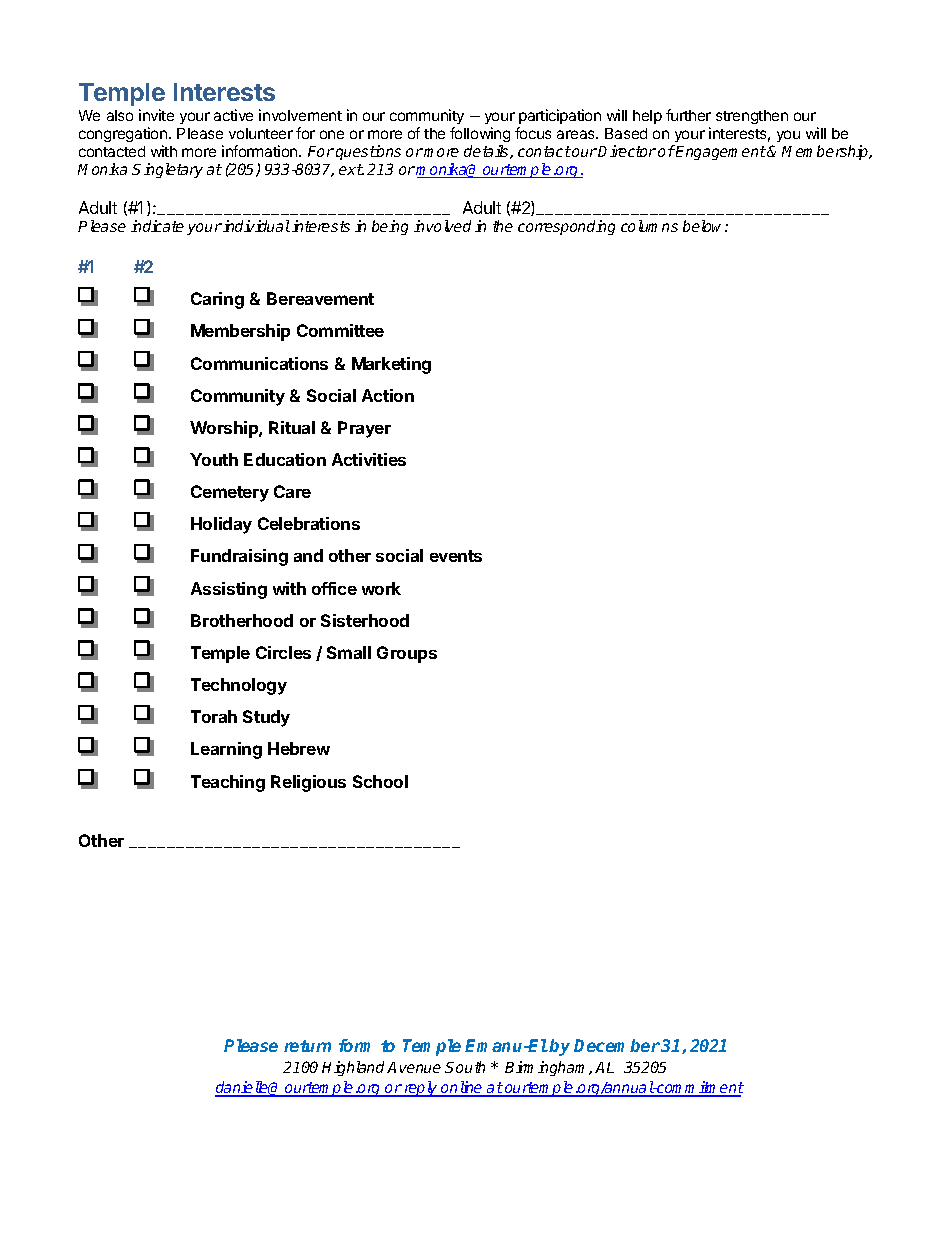  Describe the element at coordinates (229, 590) in the screenshot. I see `Assisting` at that location.
